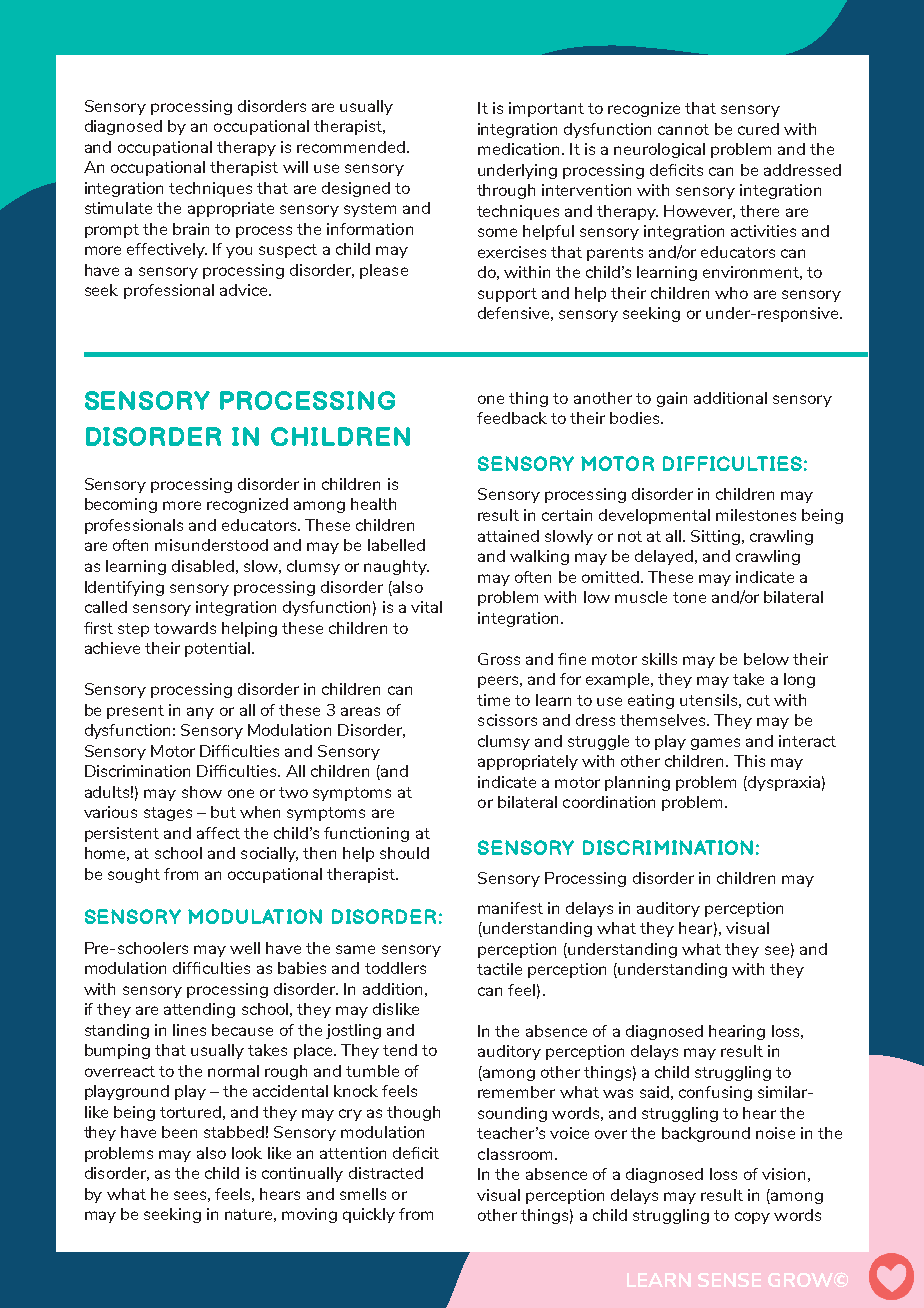  Describe the element at coordinates (499, 659) in the screenshot. I see `Gross` at that location.
